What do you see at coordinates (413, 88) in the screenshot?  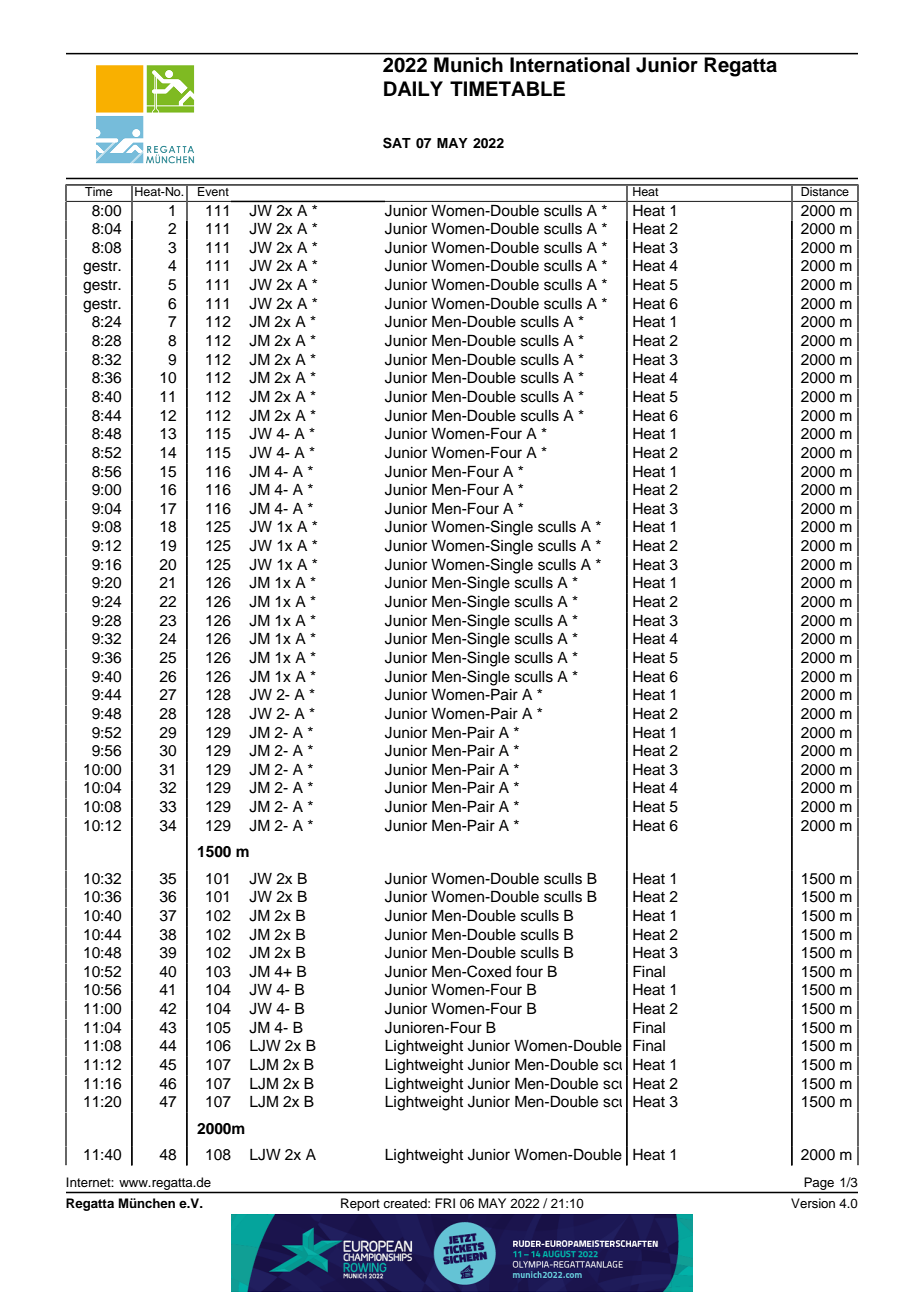 I see `DAILY` at bounding box center [413, 88].
